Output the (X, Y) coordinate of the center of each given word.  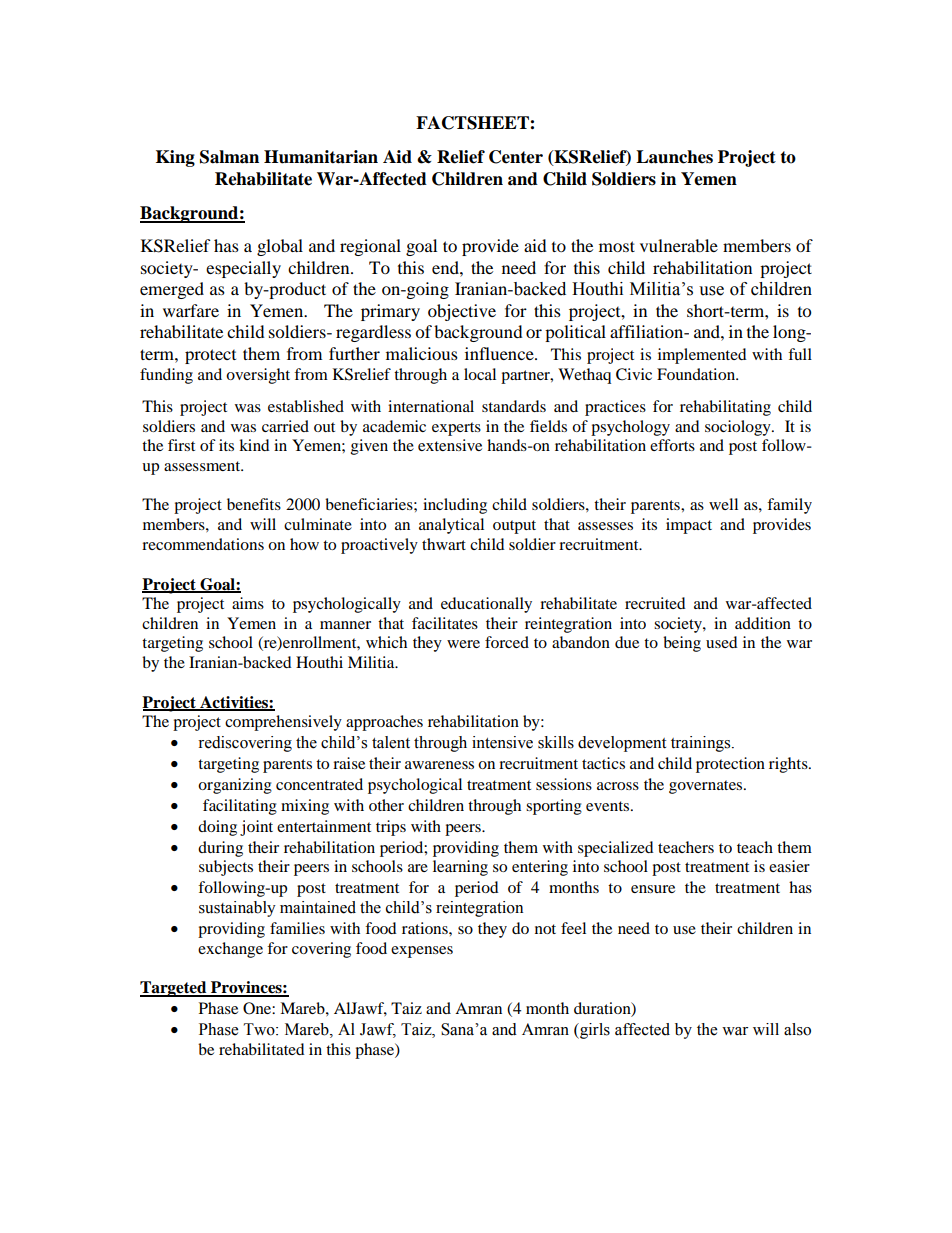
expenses (422, 952)
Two (260, 1029)
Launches (674, 157)
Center (516, 157)
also (797, 1029)
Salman (229, 157)
